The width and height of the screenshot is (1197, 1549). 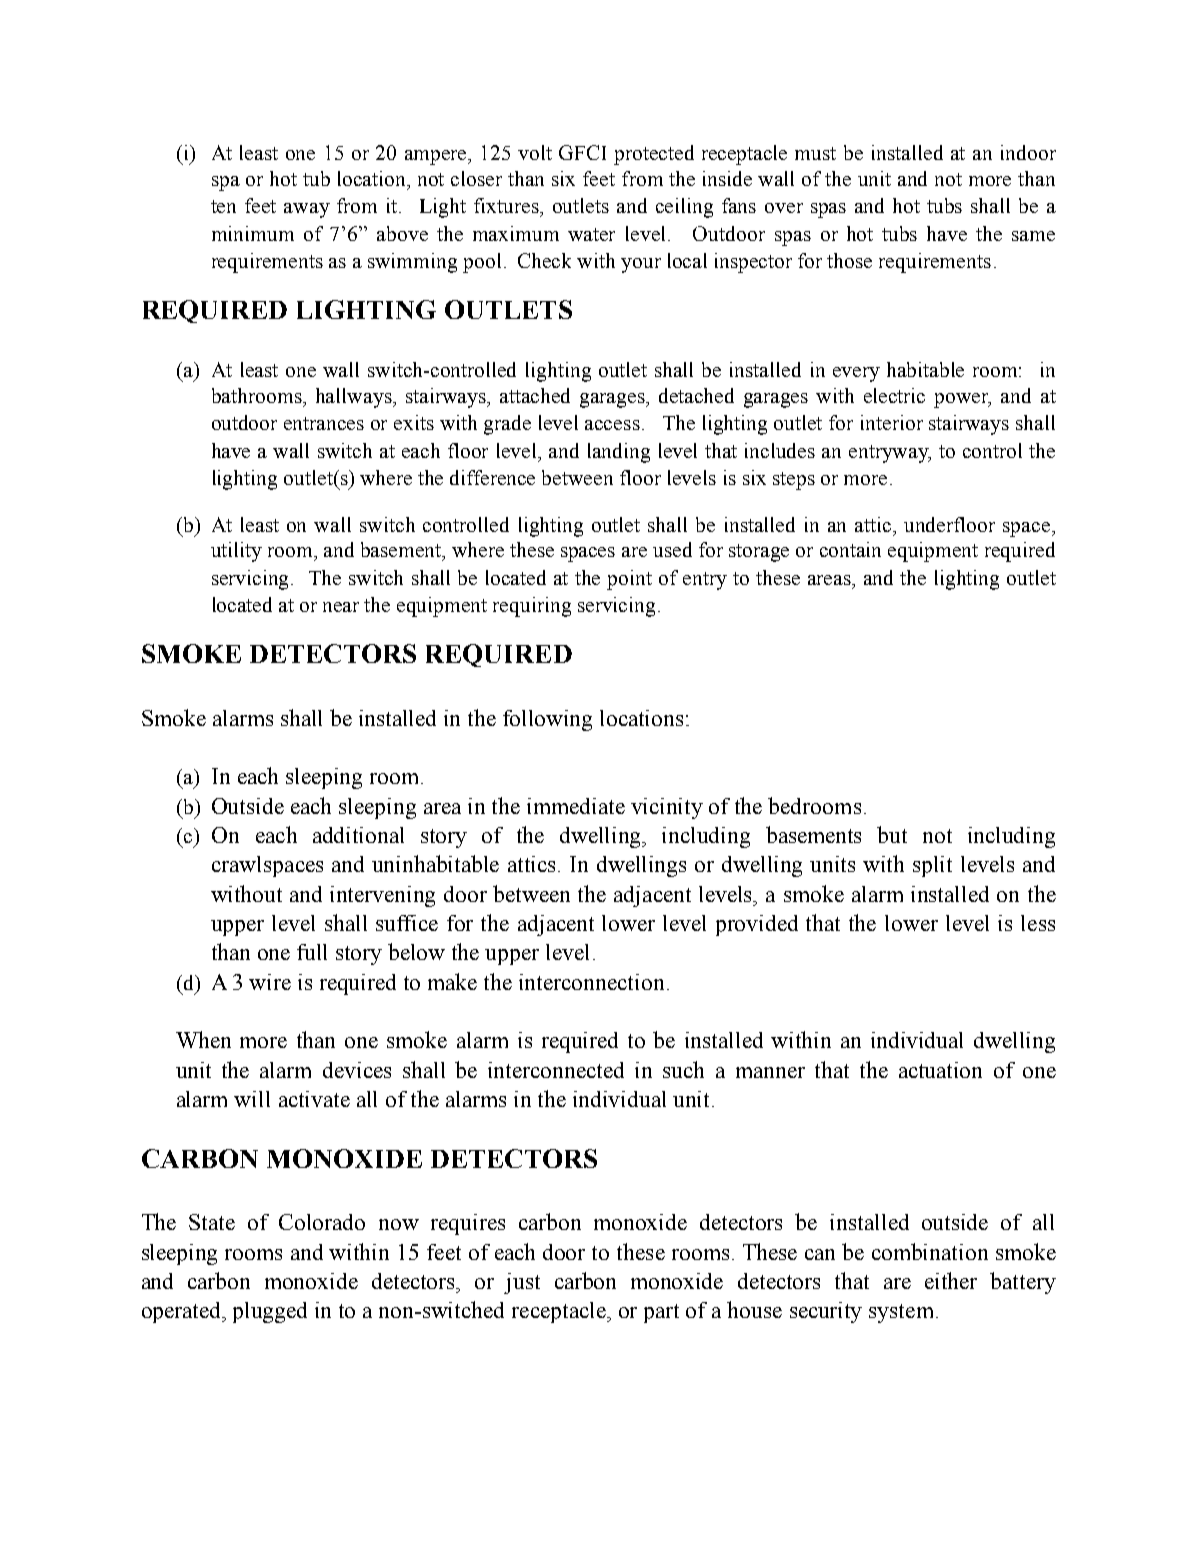 I want to click on same, so click(x=1033, y=236).
